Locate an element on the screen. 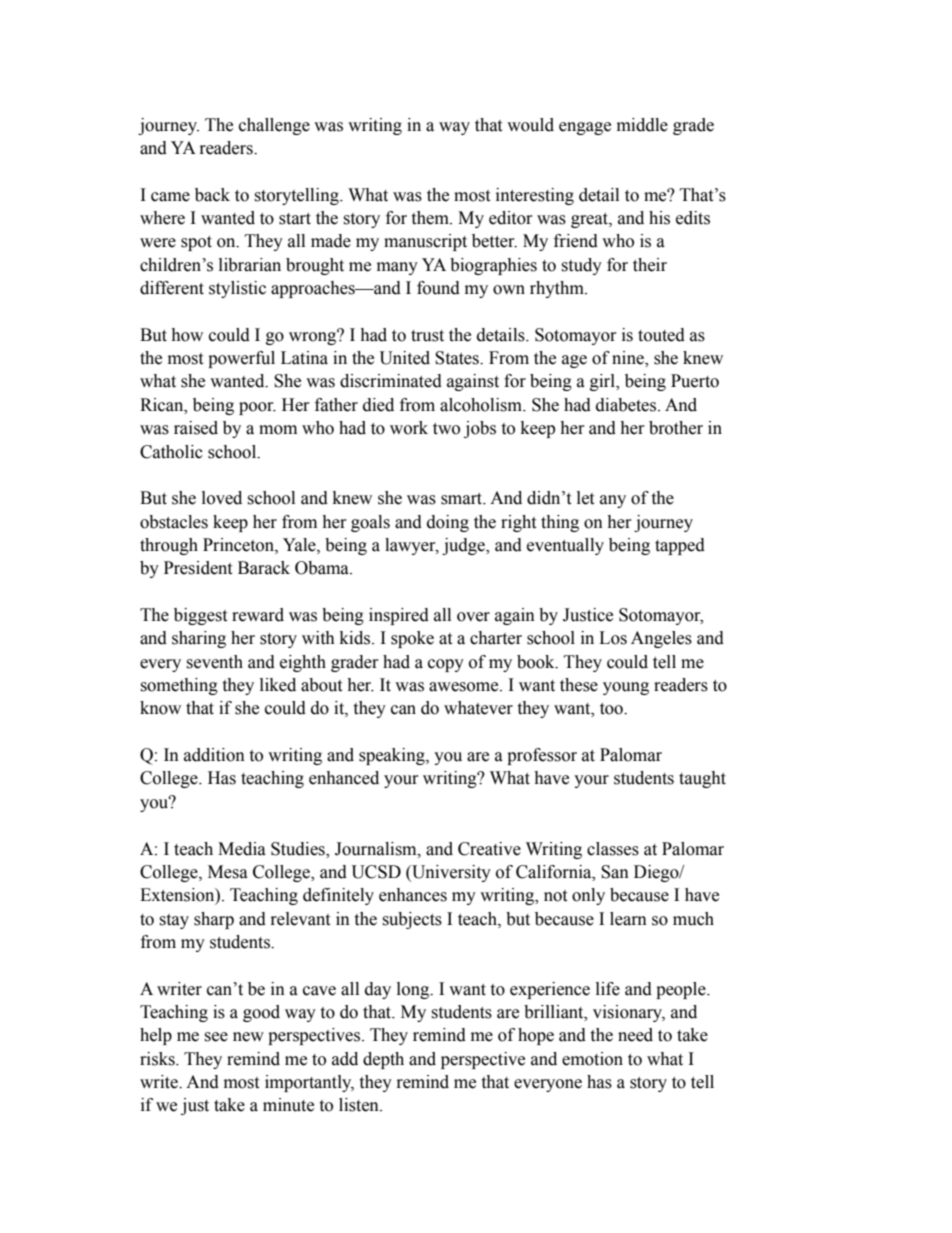 Image resolution: width=952 pixels, height=1233 pixels. back is located at coordinates (212, 195).
